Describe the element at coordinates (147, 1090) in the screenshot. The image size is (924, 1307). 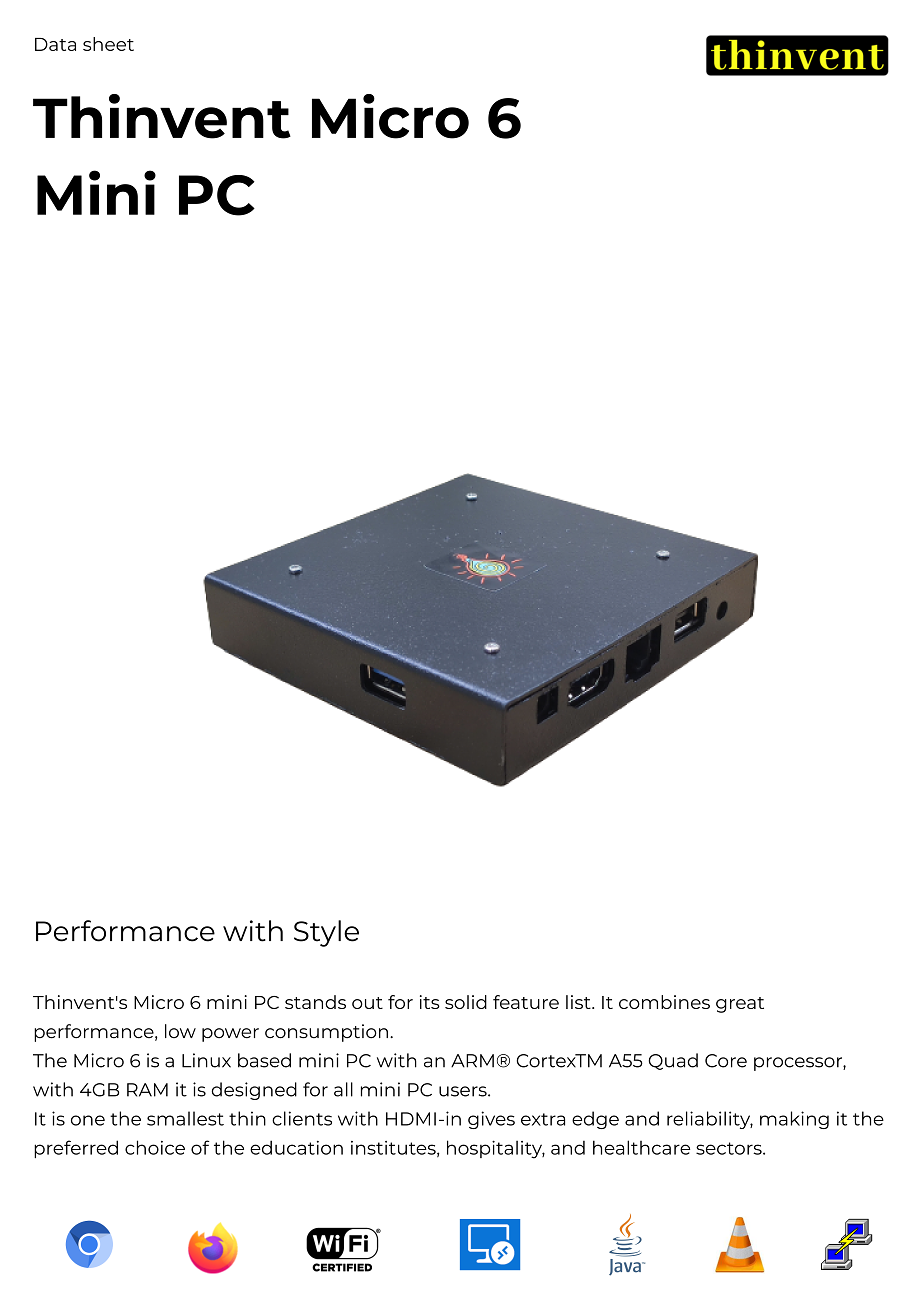
I see `RAM` at that location.
